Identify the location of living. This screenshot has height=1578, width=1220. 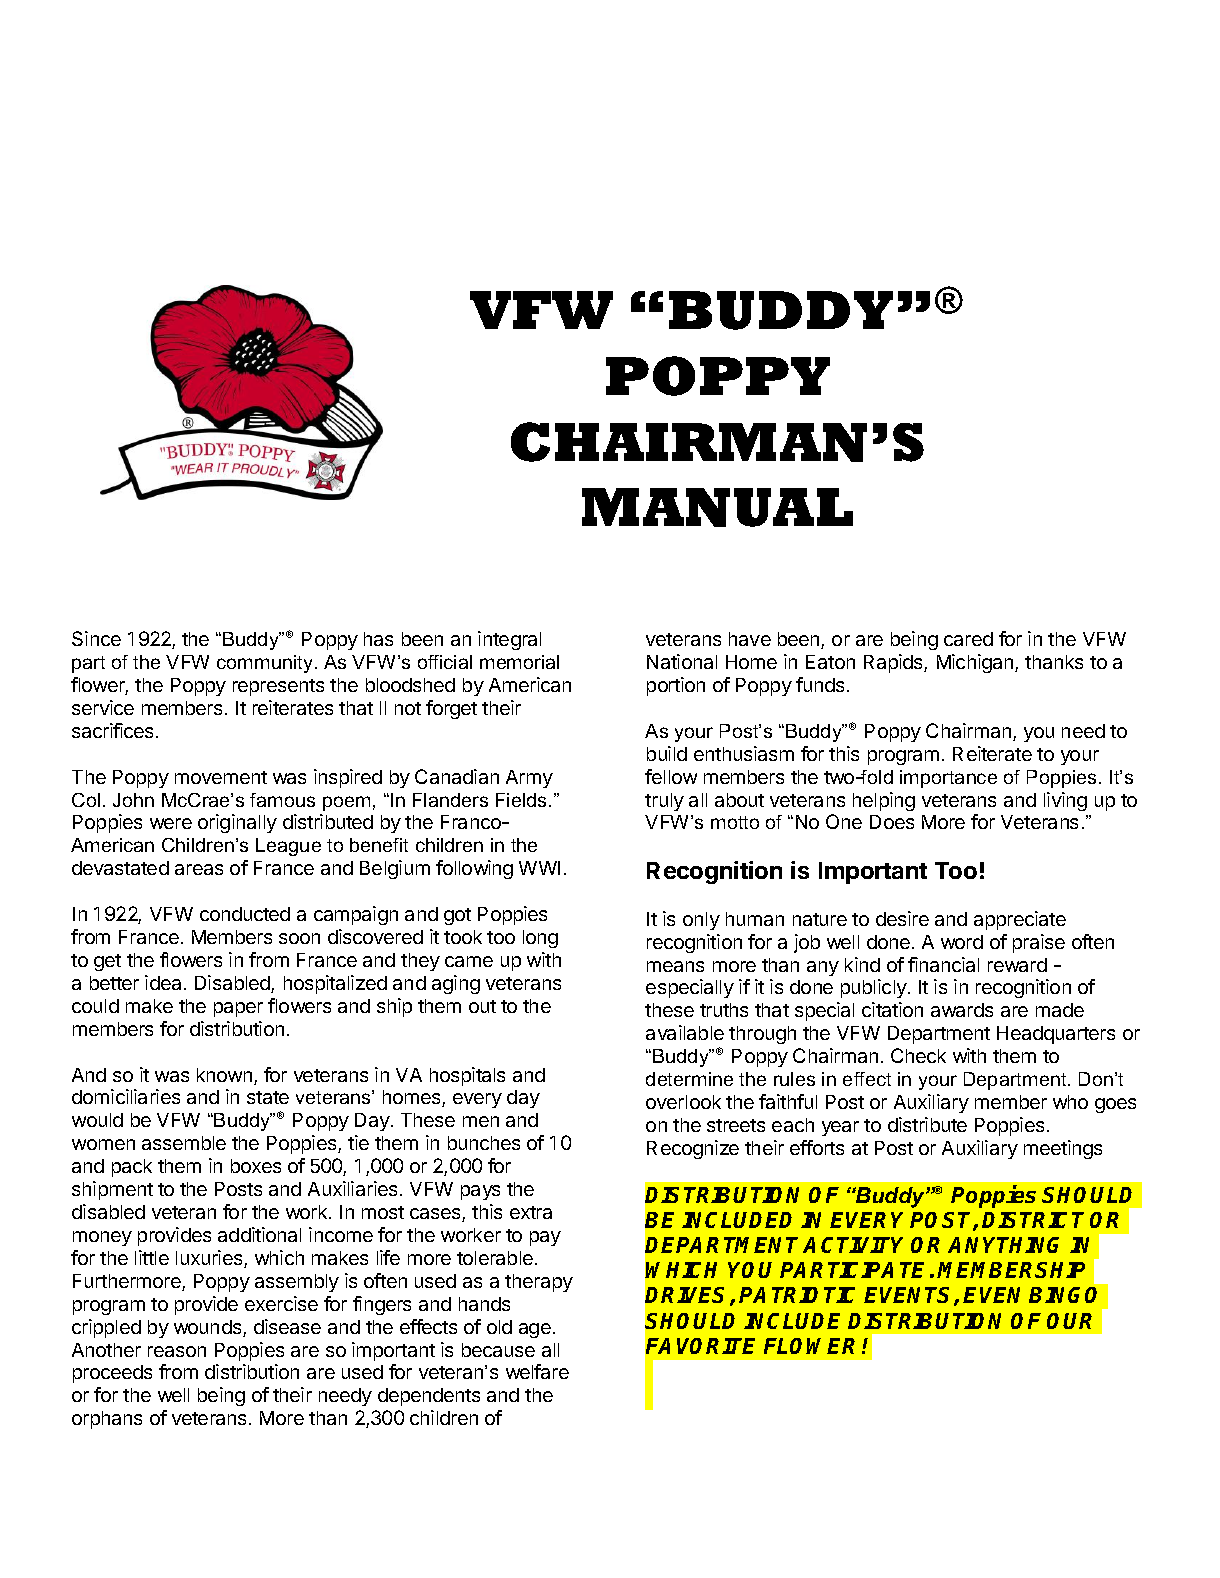
(1065, 801).
